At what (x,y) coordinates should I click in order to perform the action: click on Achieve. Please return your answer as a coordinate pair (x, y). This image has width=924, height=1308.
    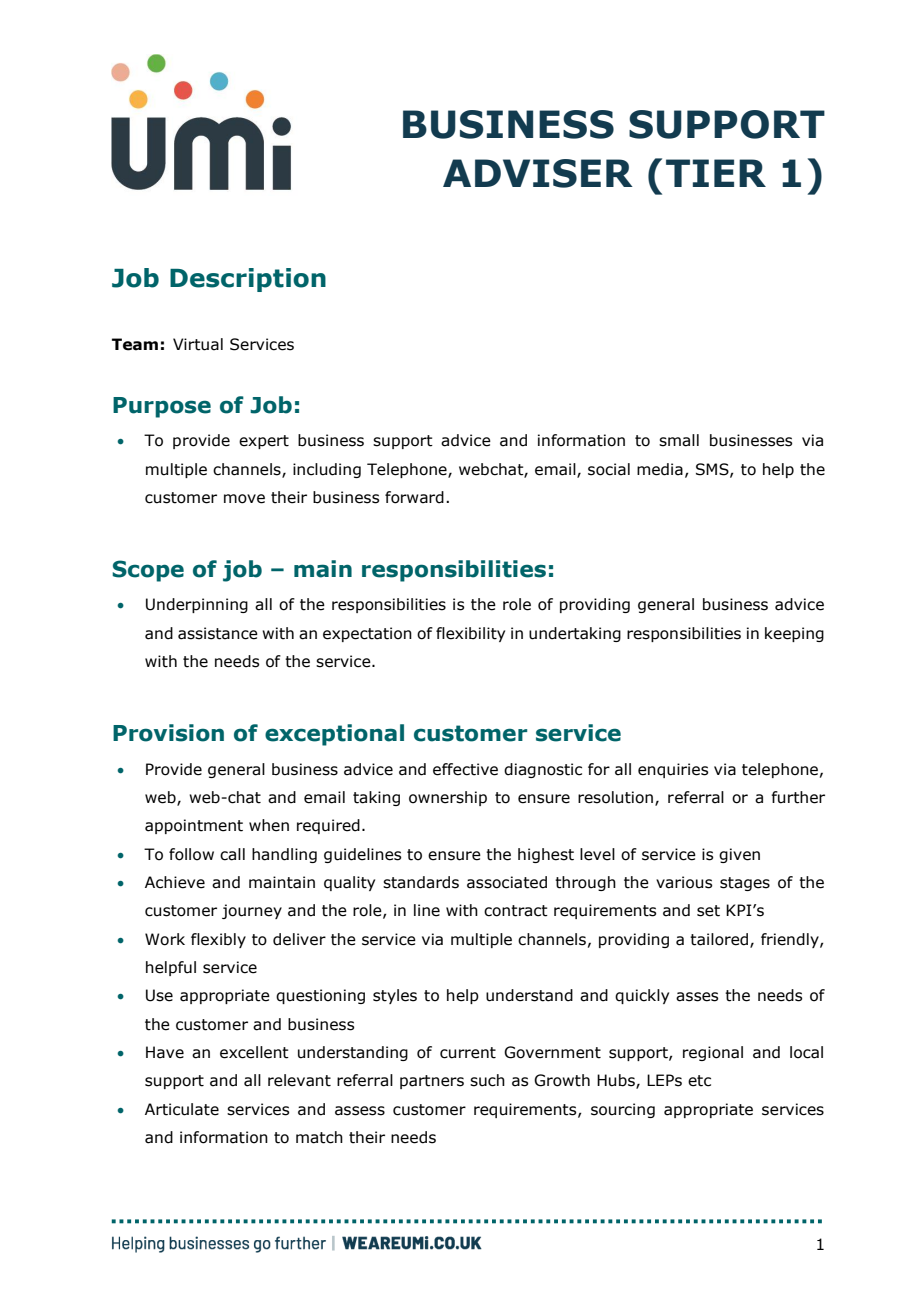
    Looking at the image, I should click on (175, 882).
